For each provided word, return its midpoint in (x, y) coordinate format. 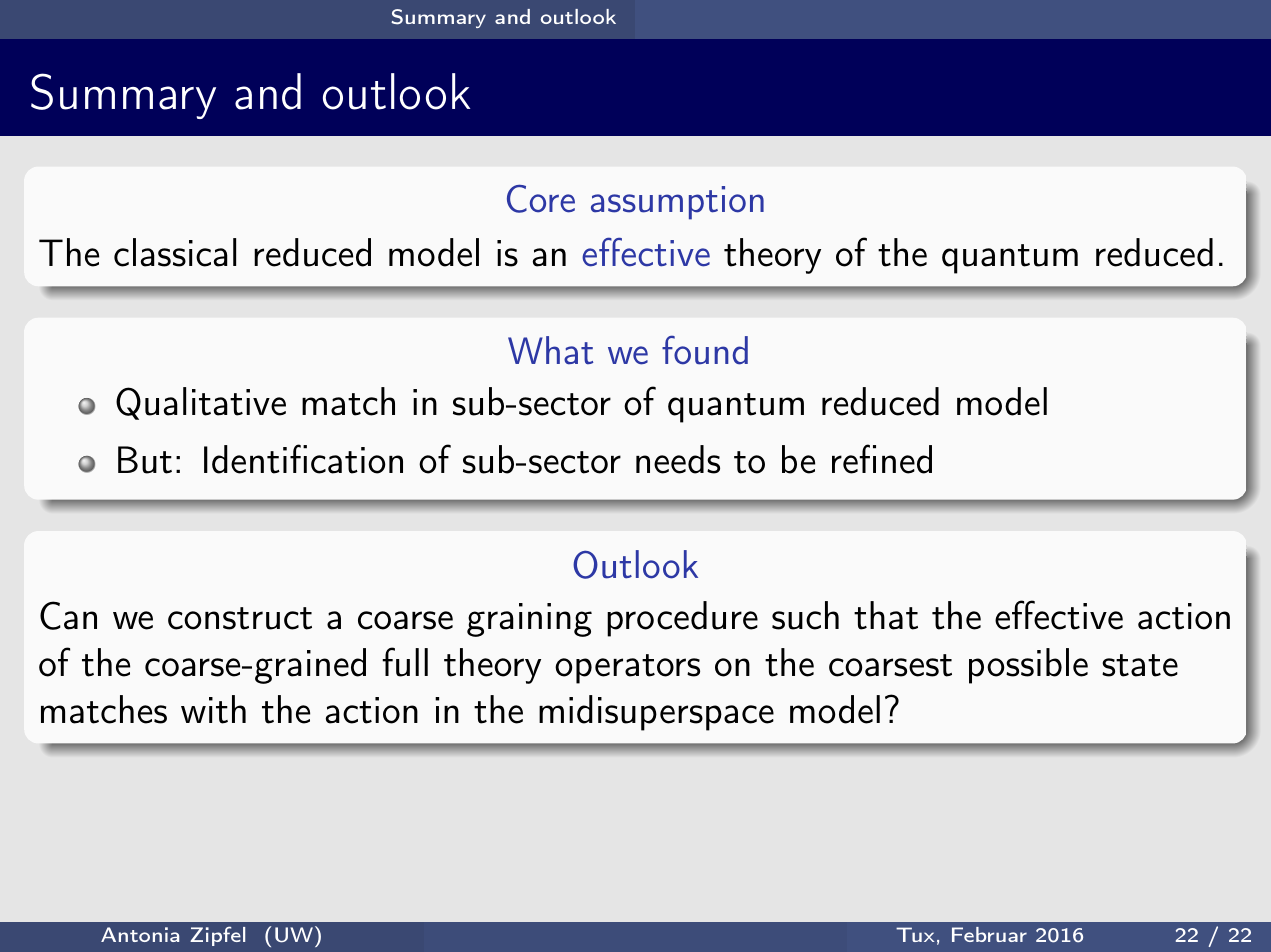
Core (541, 198)
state (1140, 665)
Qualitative (201, 403)
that (886, 615)
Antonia (140, 934)
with (213, 709)
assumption (677, 203)
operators (627, 669)
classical (175, 252)
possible (1028, 666)
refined (882, 459)
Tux (915, 934)
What (550, 350)
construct (240, 618)
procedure (682, 619)
